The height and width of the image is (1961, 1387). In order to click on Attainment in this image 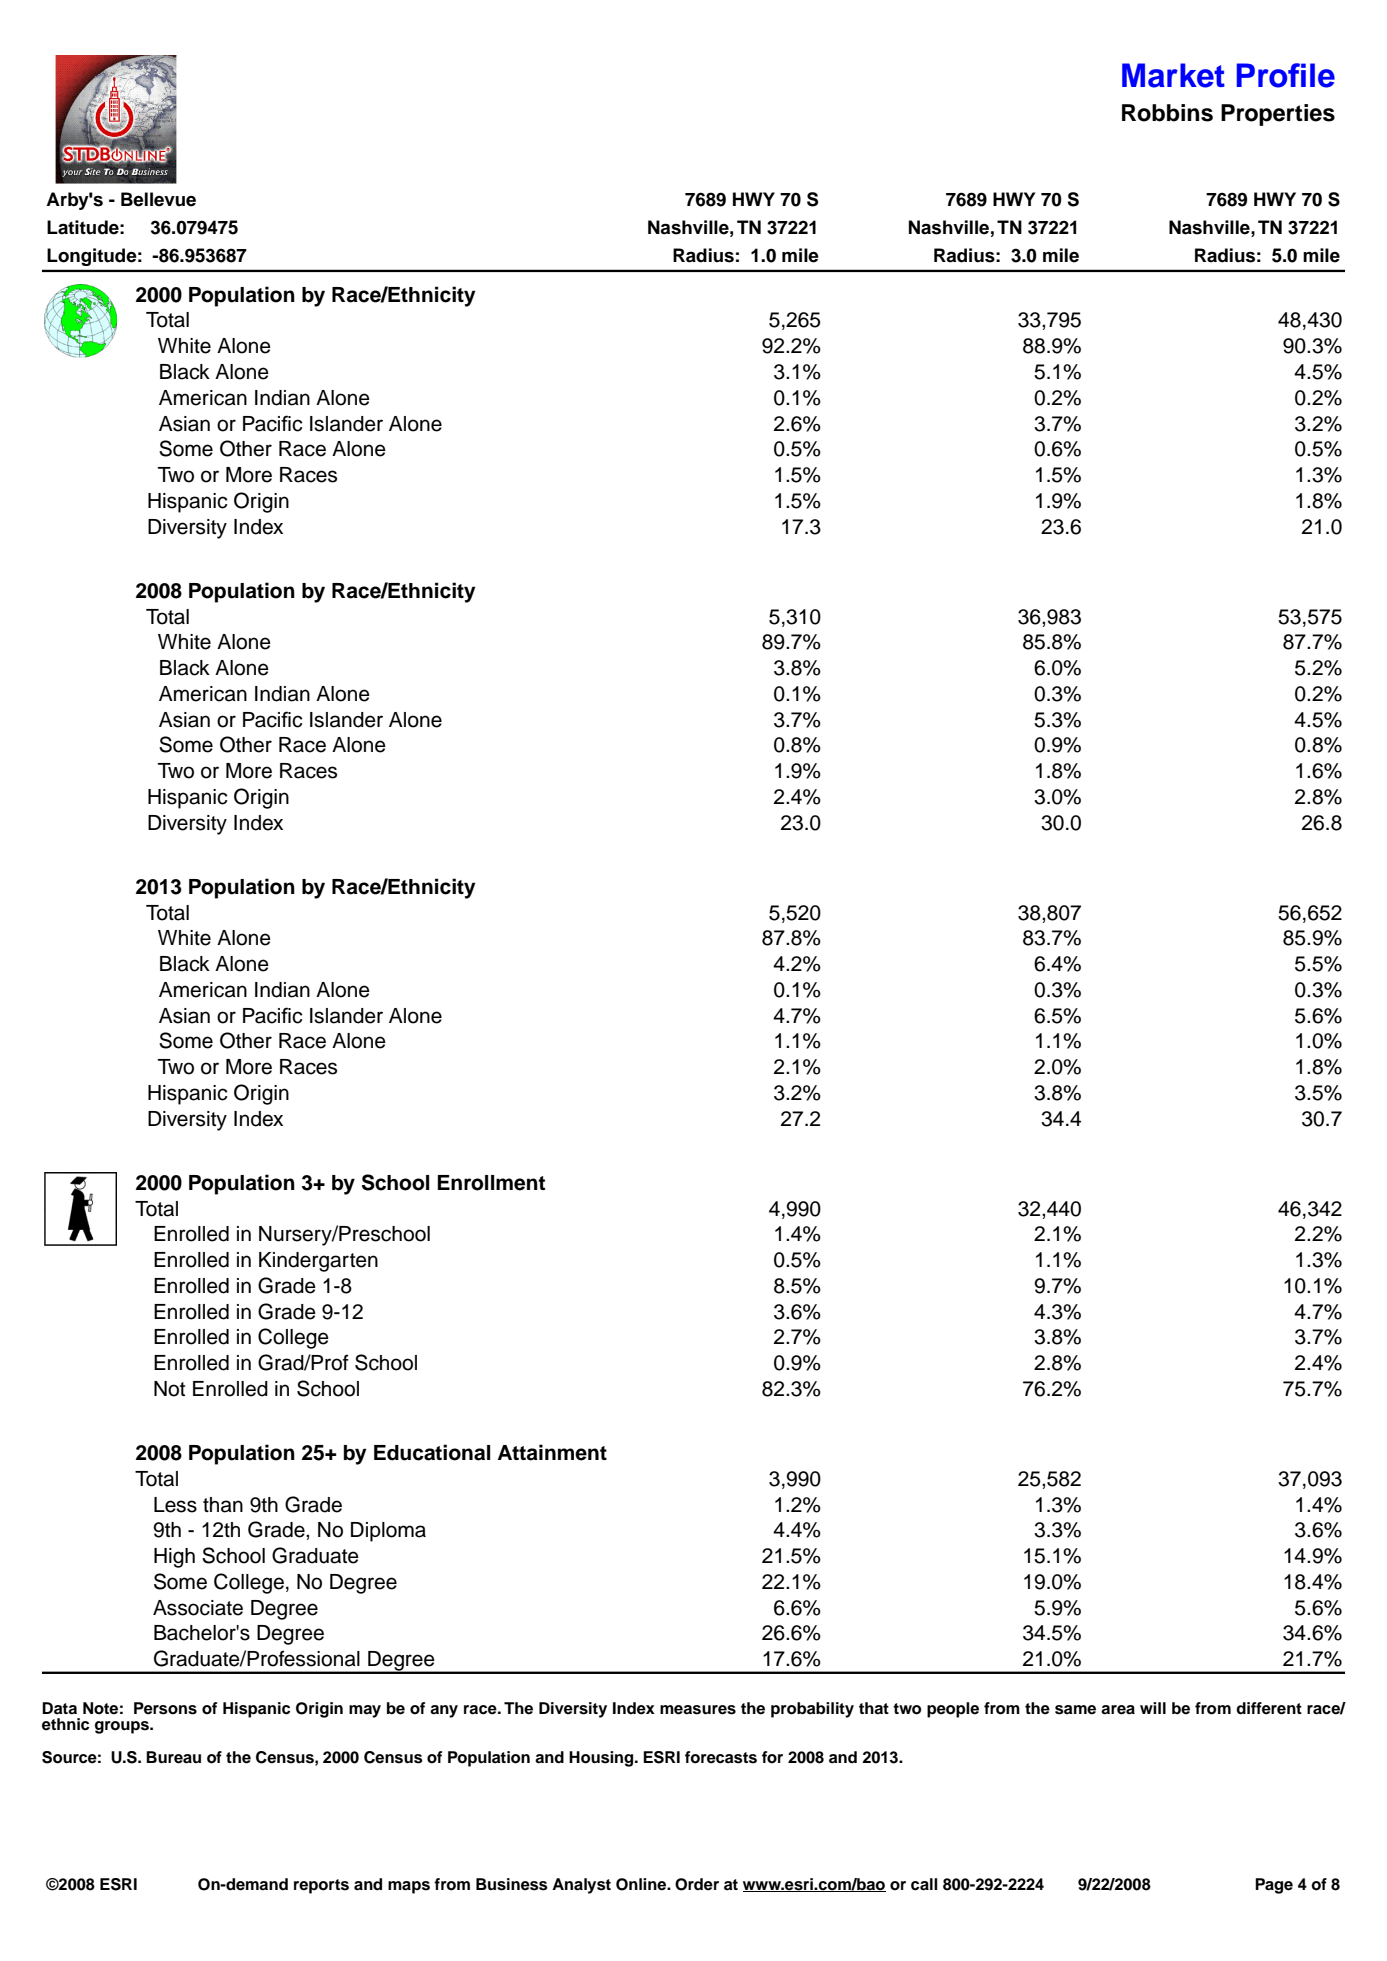, I will do `click(552, 1452)`.
